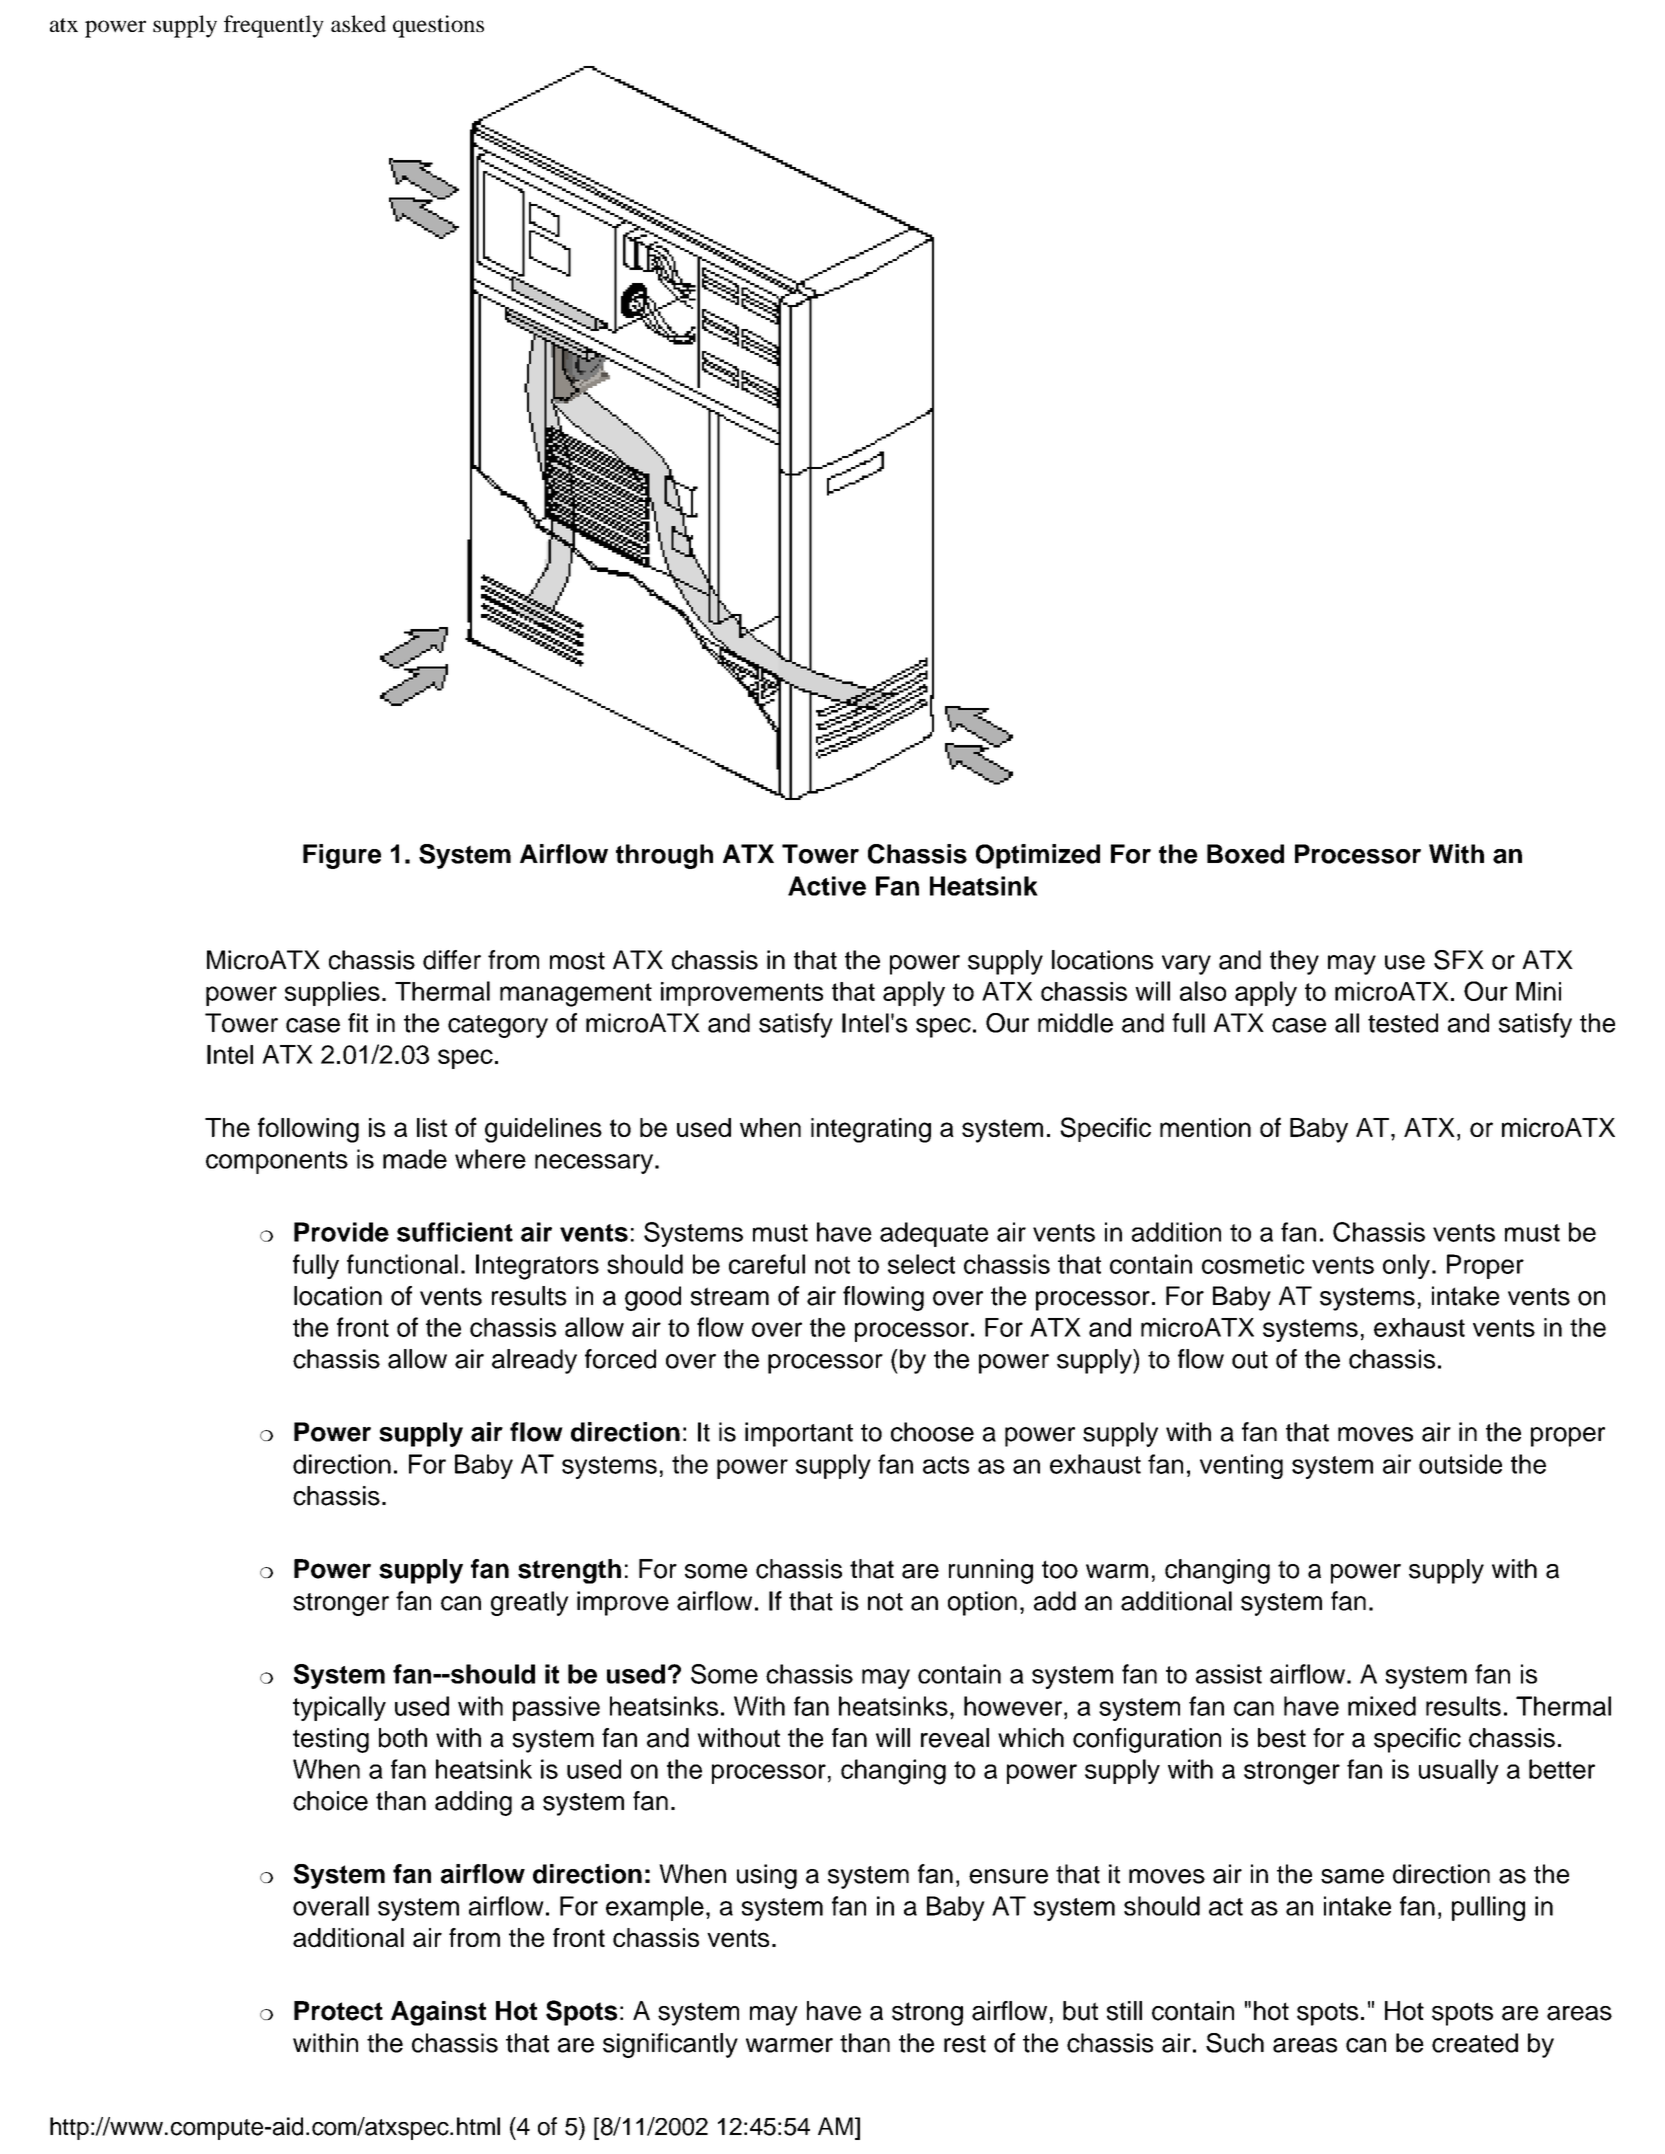 The image size is (1665, 2154). What do you see at coordinates (1245, 854) in the screenshot?
I see `Boxed` at bounding box center [1245, 854].
